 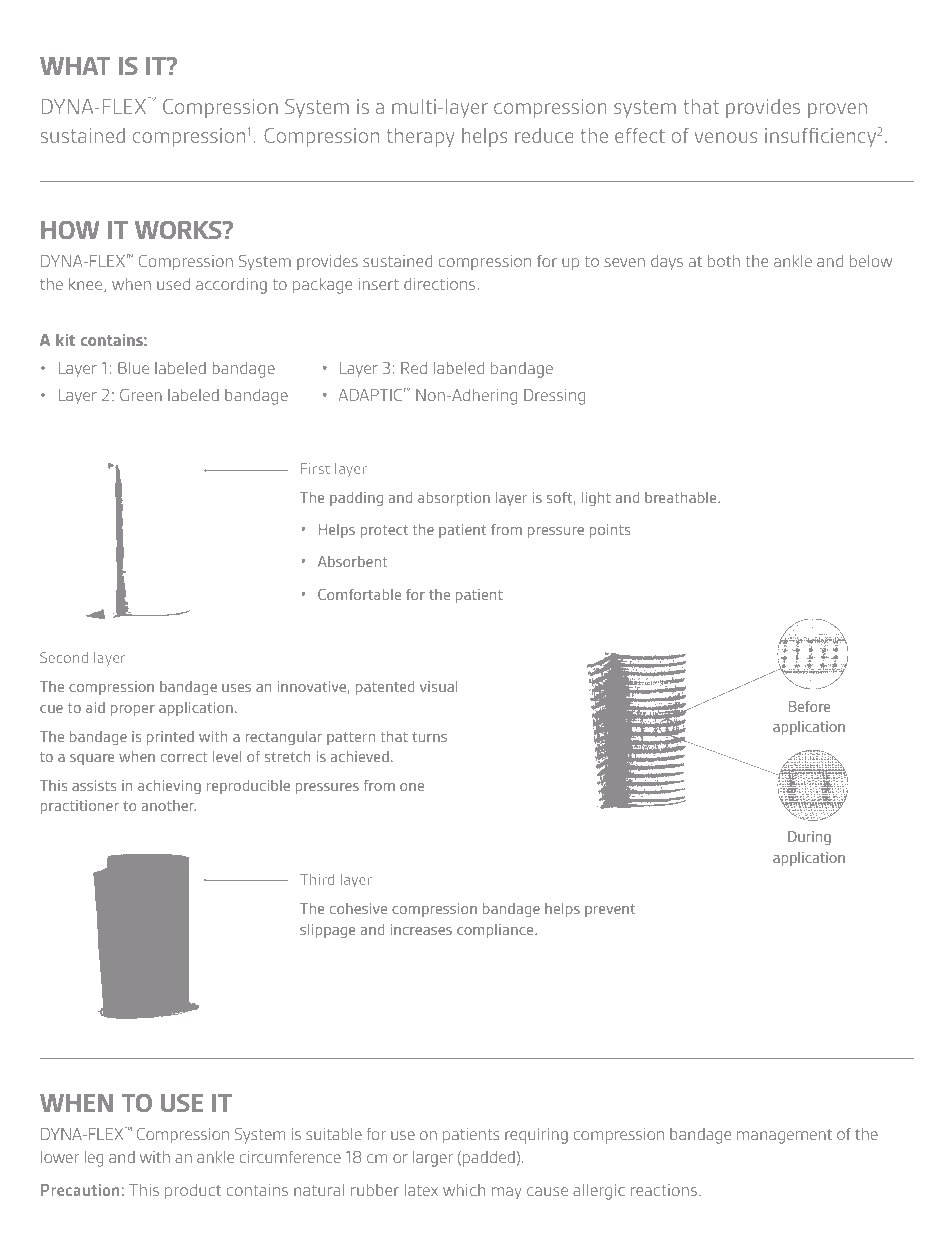 I want to click on another, so click(x=168, y=805).
